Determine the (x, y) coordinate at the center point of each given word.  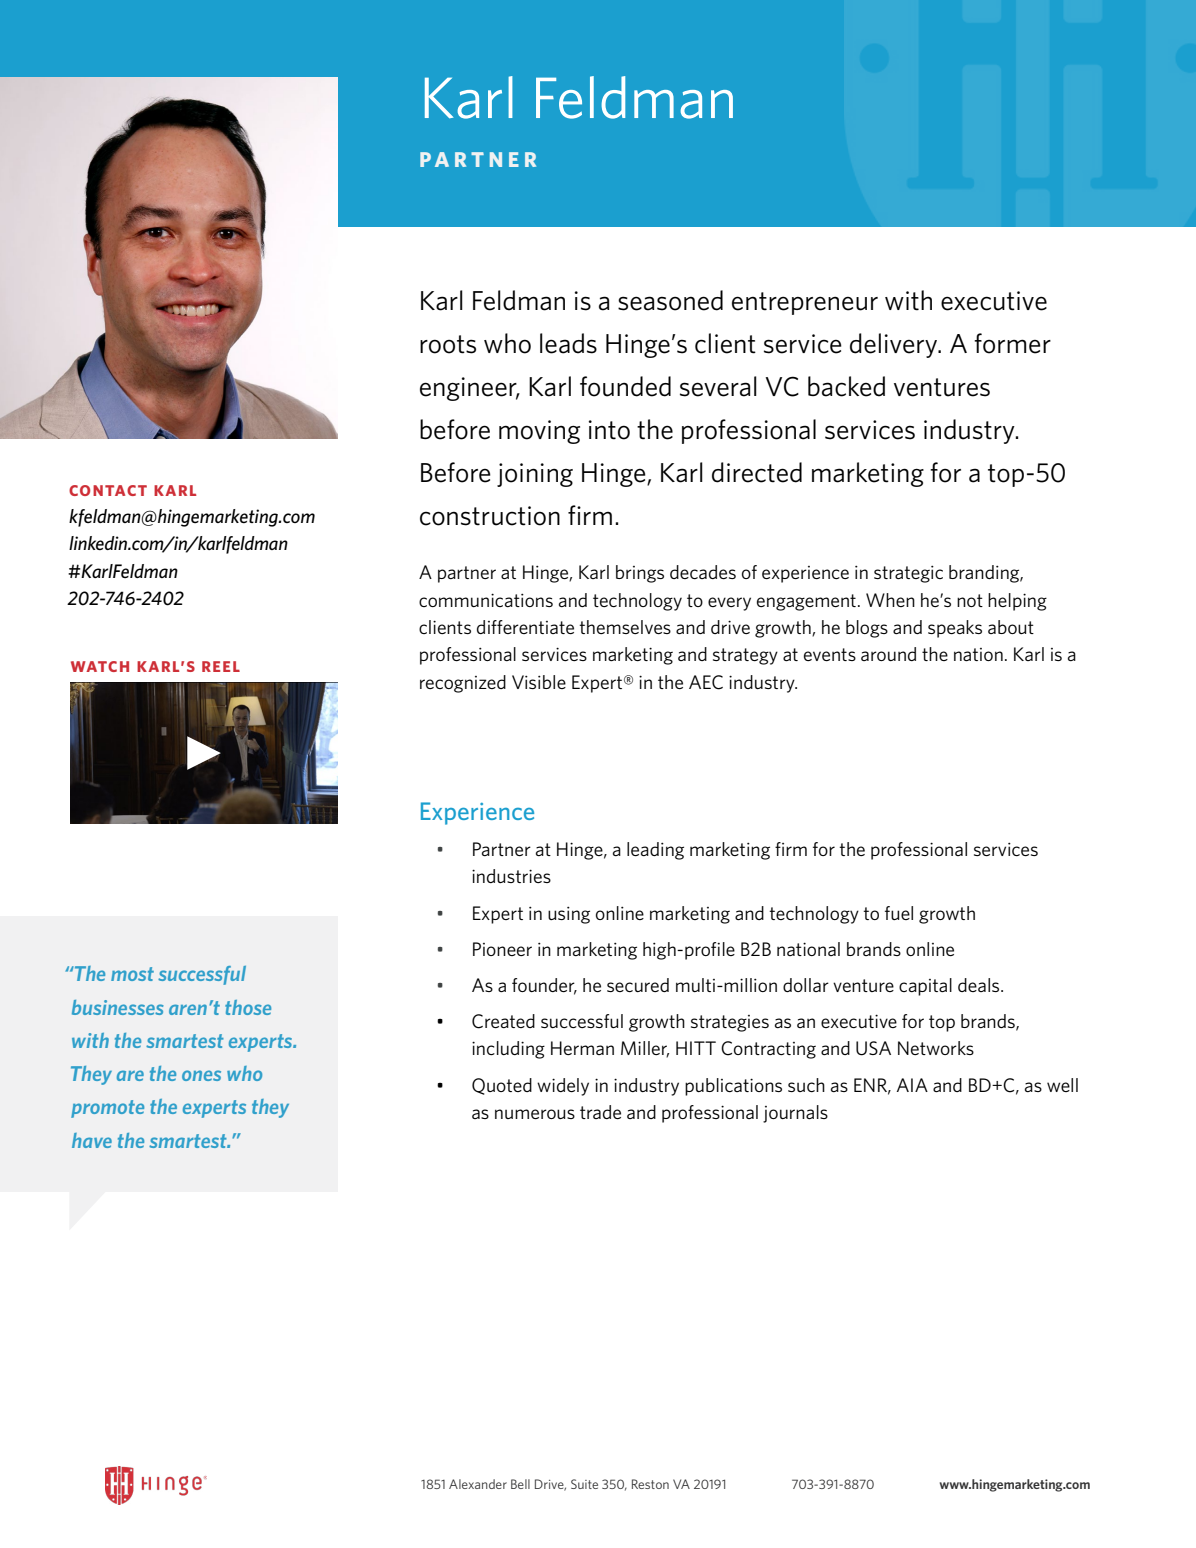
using (569, 915)
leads (568, 343)
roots (448, 344)
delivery (895, 345)
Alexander (478, 1484)
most (132, 974)
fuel (899, 913)
